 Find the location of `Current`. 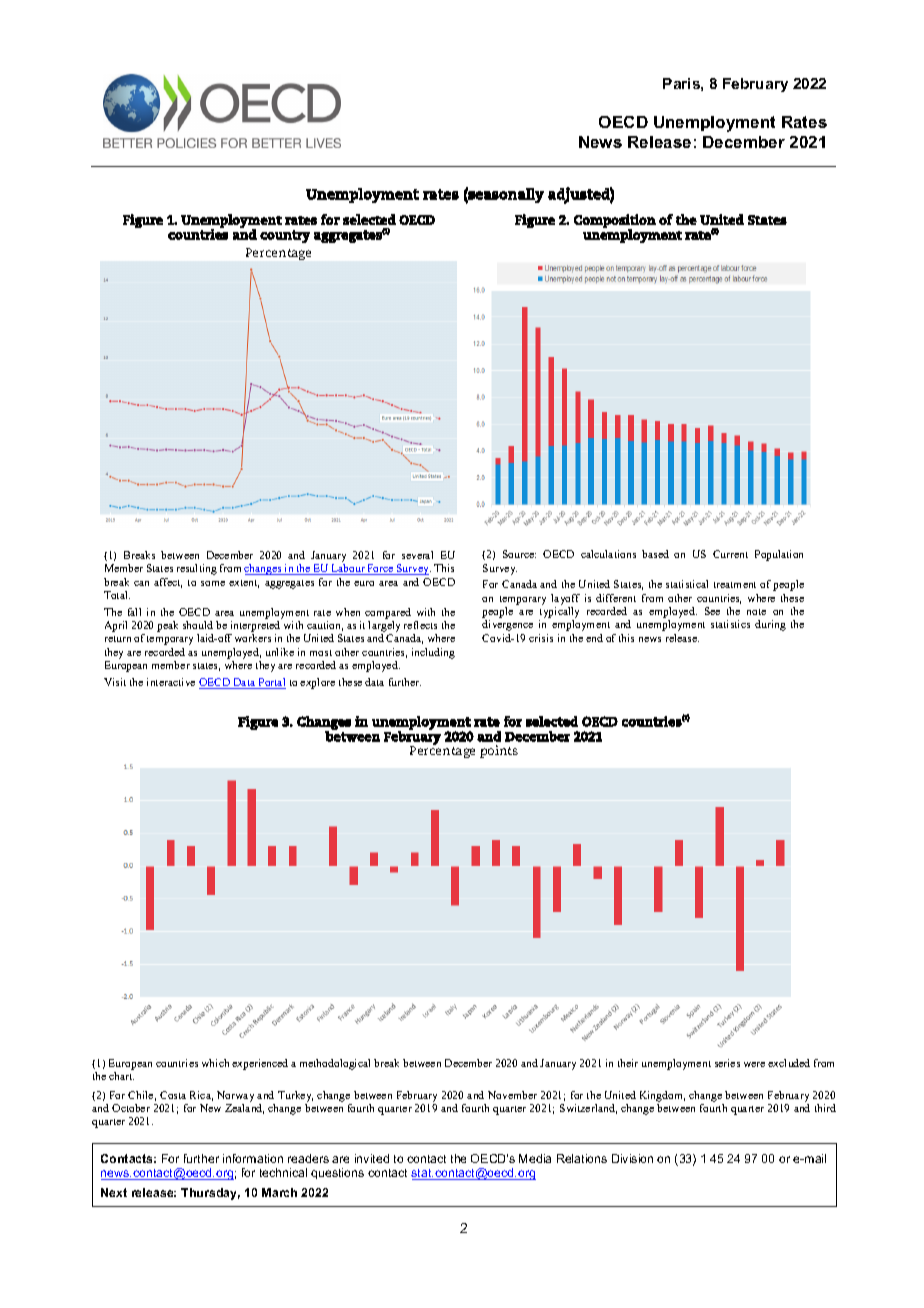

Current is located at coordinates (730, 554).
